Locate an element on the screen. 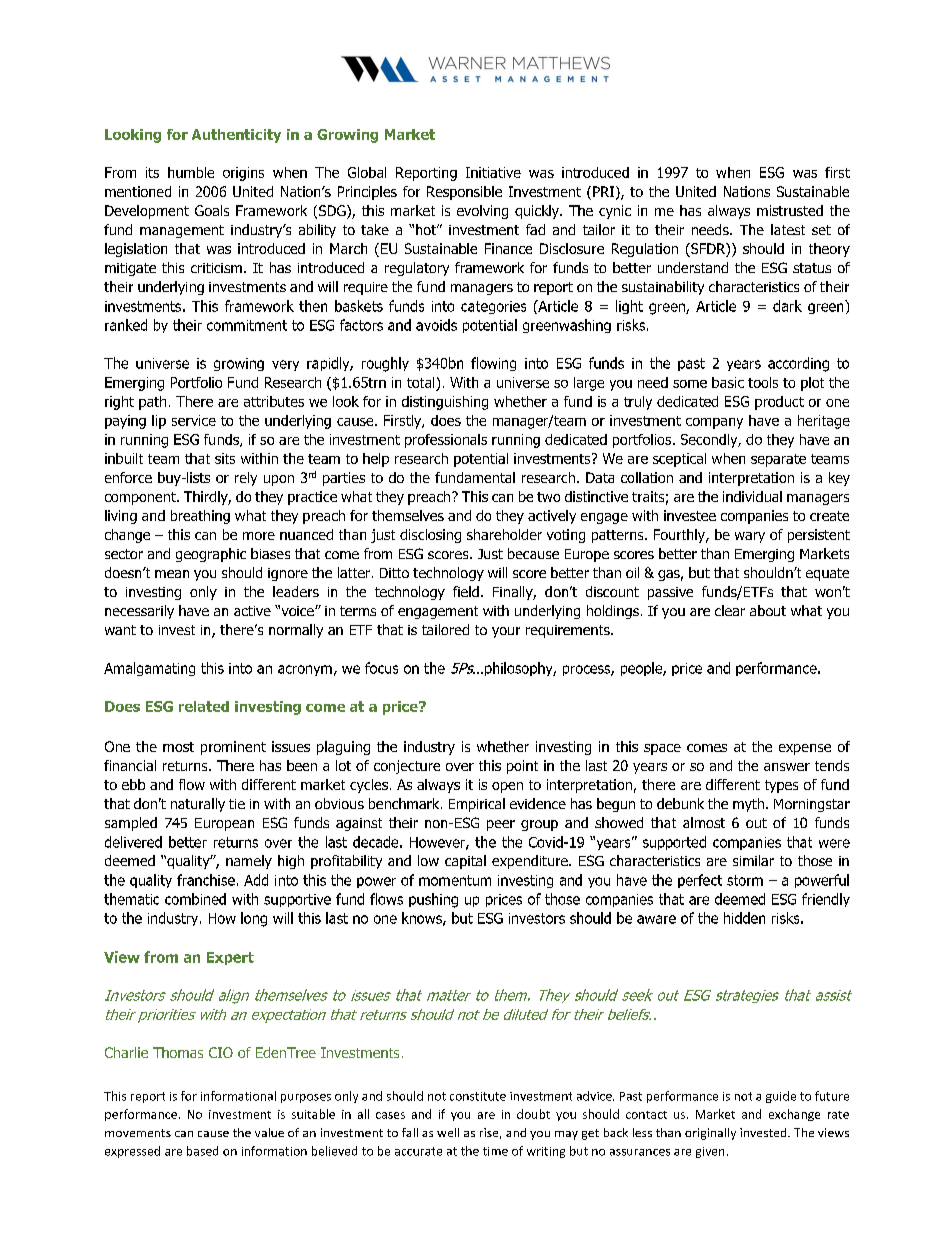 Image resolution: width=952 pixels, height=1233 pixels. mistrusted is located at coordinates (790, 210).
